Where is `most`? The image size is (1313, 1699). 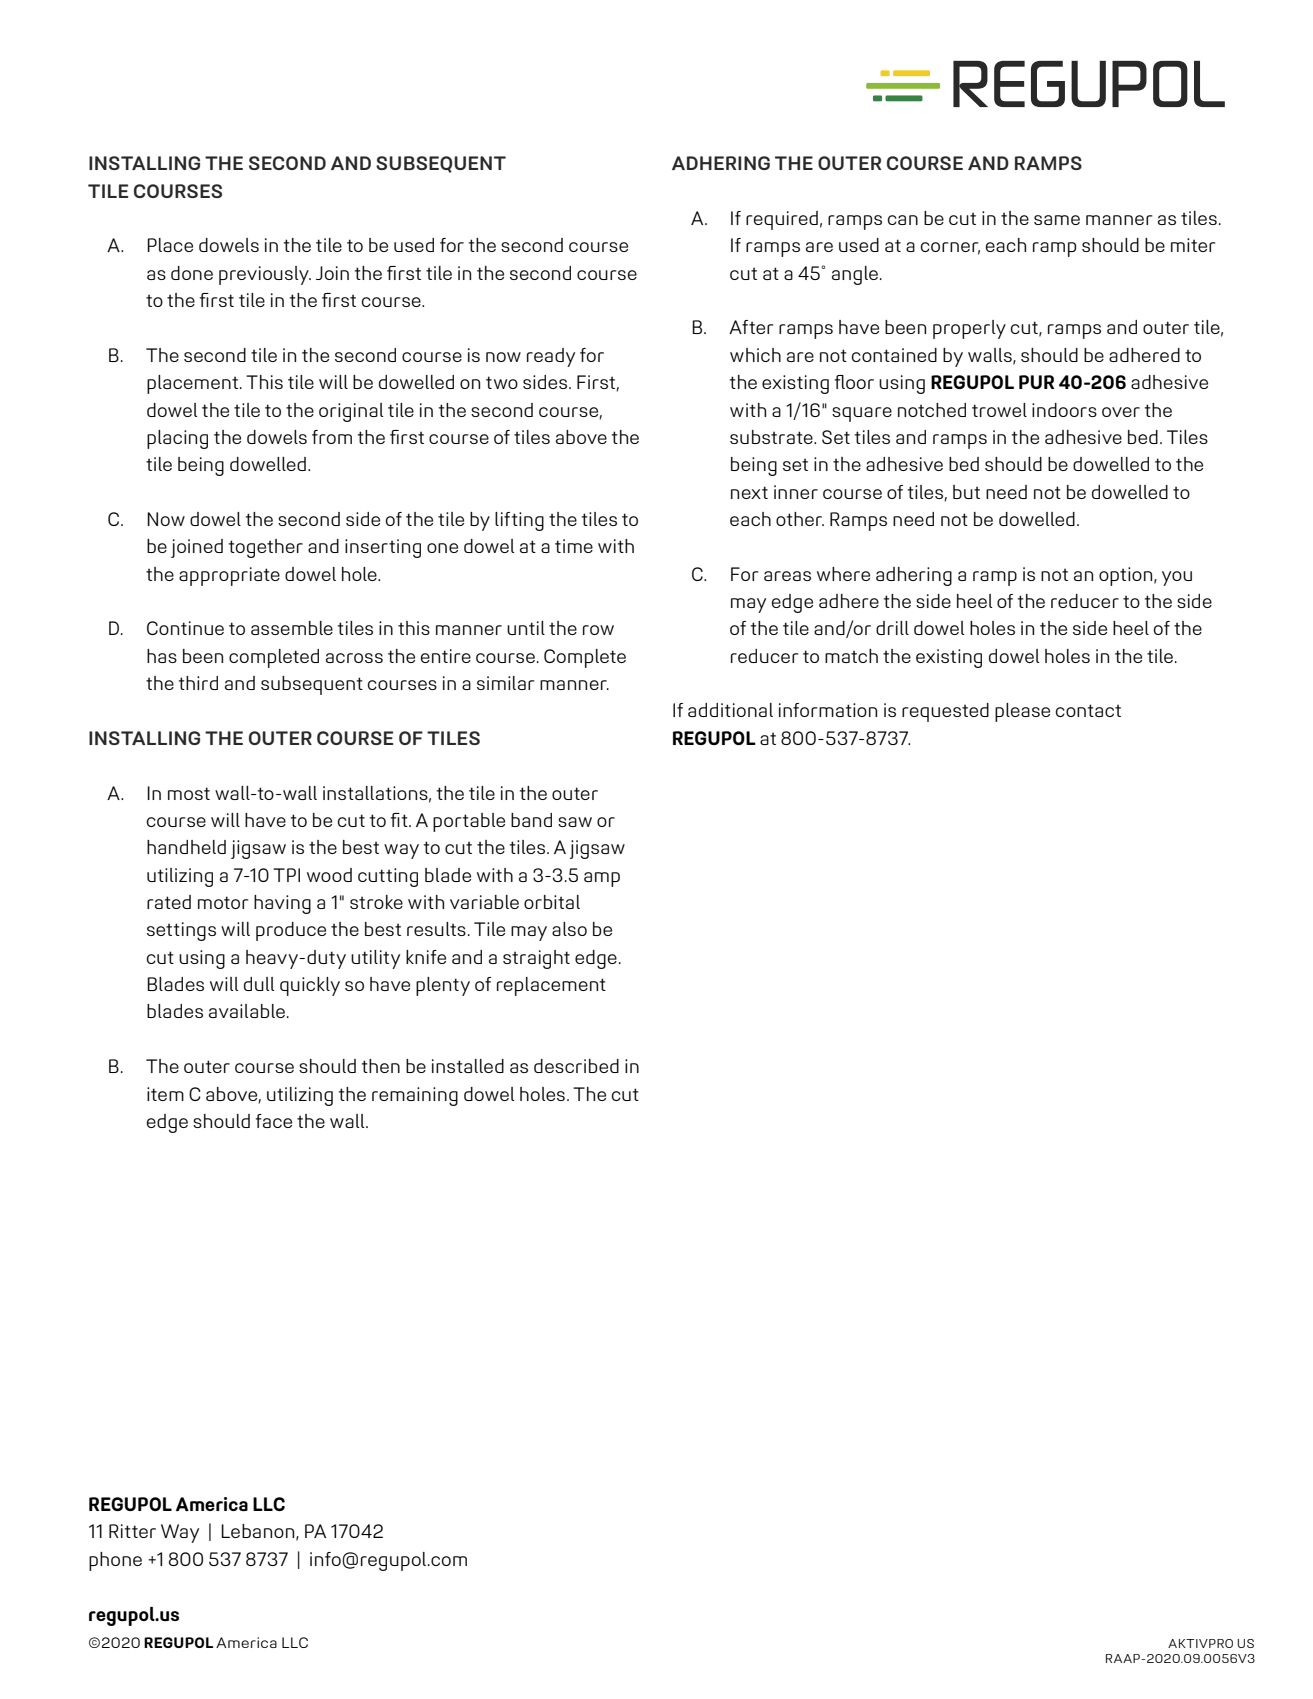
most is located at coordinates (189, 793).
